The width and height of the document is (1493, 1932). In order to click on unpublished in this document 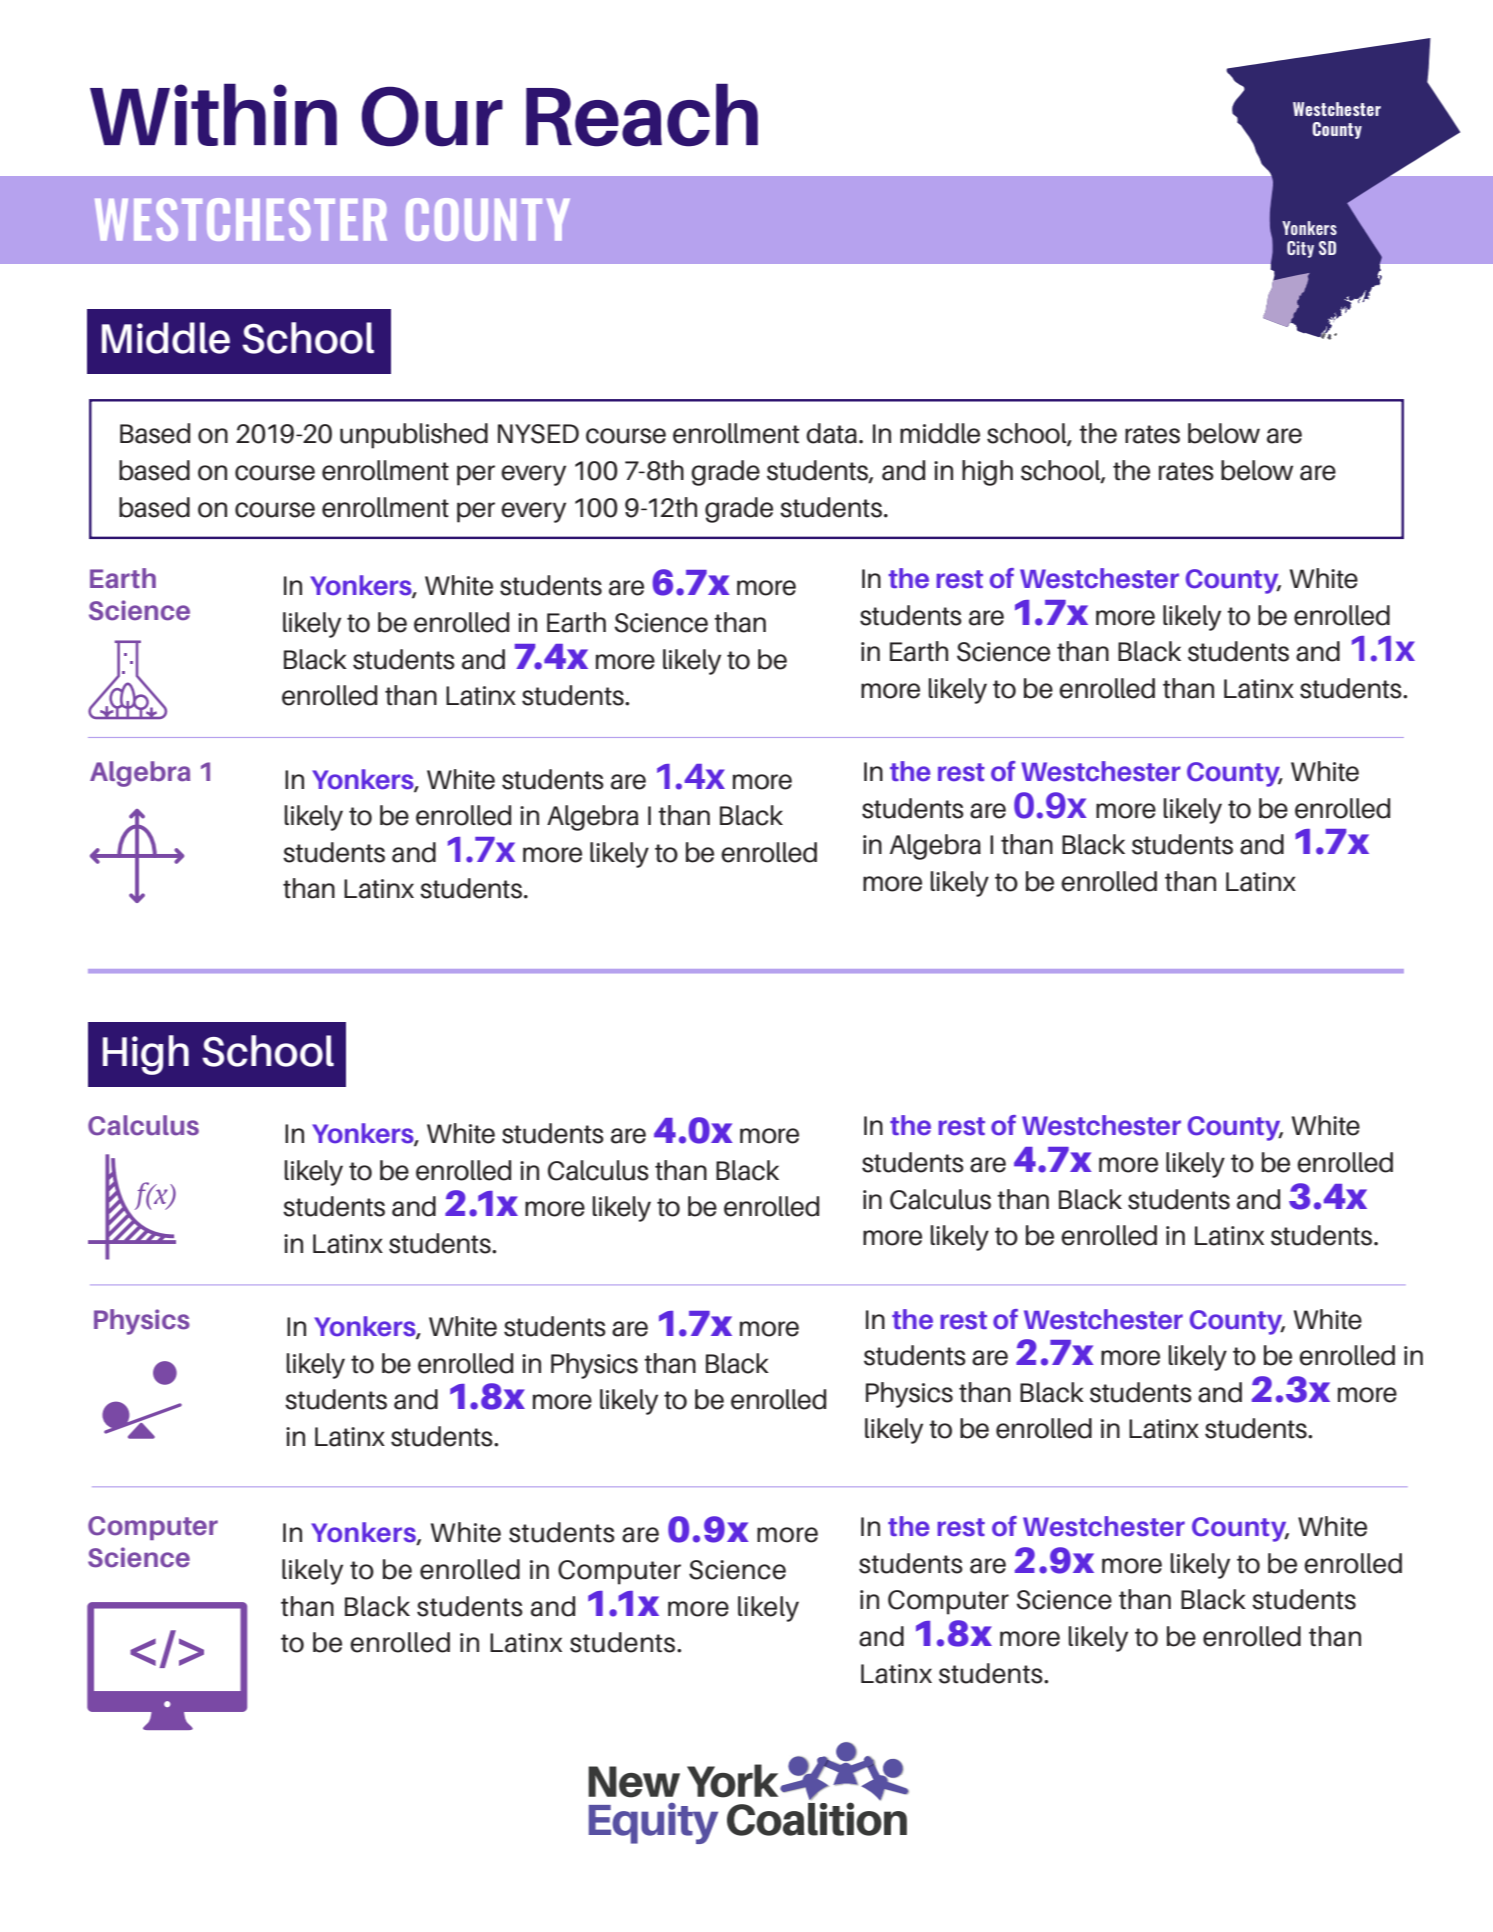, I will do `click(414, 436)`.
